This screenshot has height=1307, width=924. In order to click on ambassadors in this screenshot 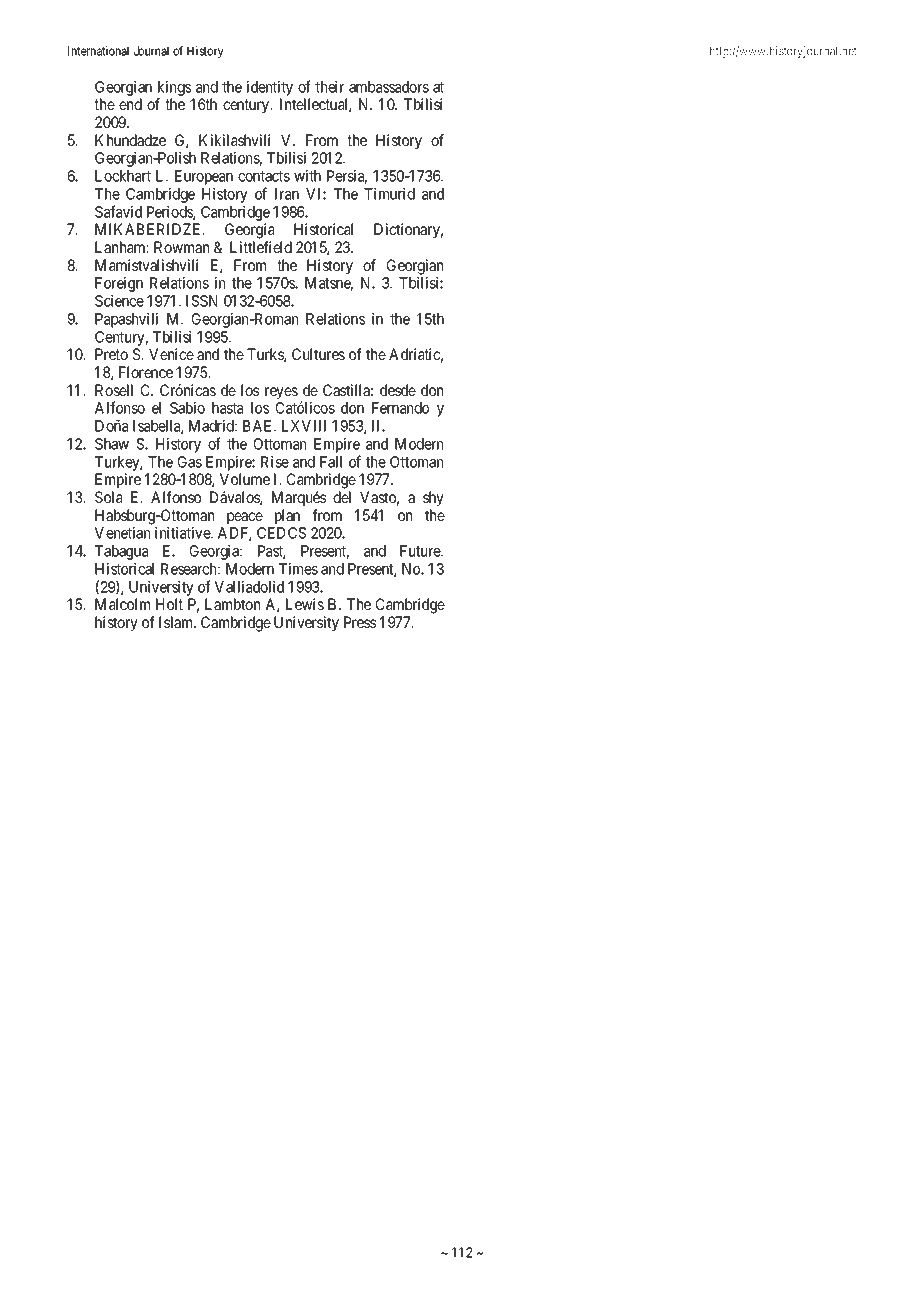, I will do `click(389, 87)`.
